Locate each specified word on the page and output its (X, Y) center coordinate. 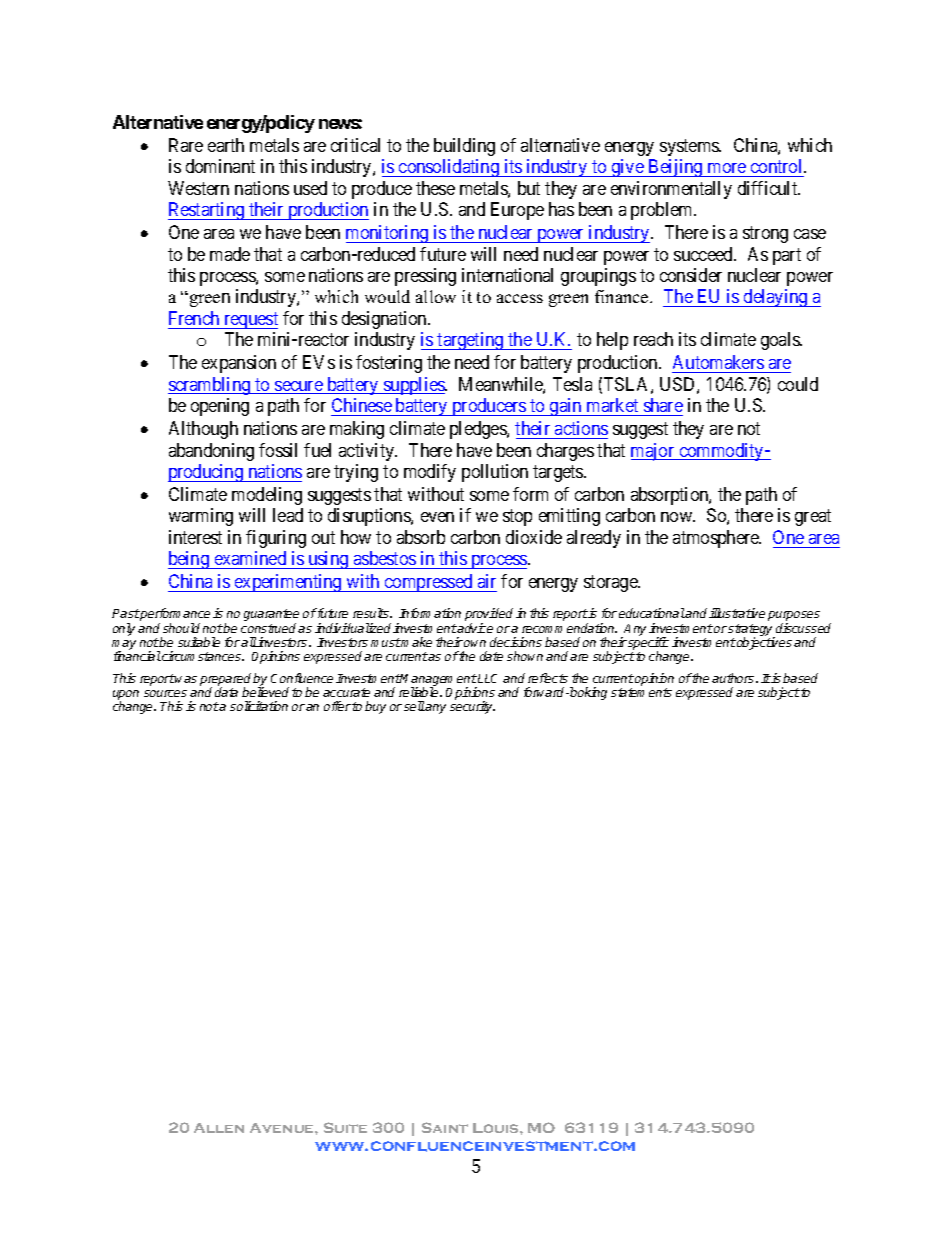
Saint (445, 1127)
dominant (220, 166)
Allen (219, 1128)
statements (641, 692)
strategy (751, 631)
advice (474, 628)
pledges (479, 430)
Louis (497, 1128)
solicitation (259, 706)
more (727, 168)
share (663, 405)
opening (220, 407)
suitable (199, 642)
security (472, 707)
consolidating (449, 168)
